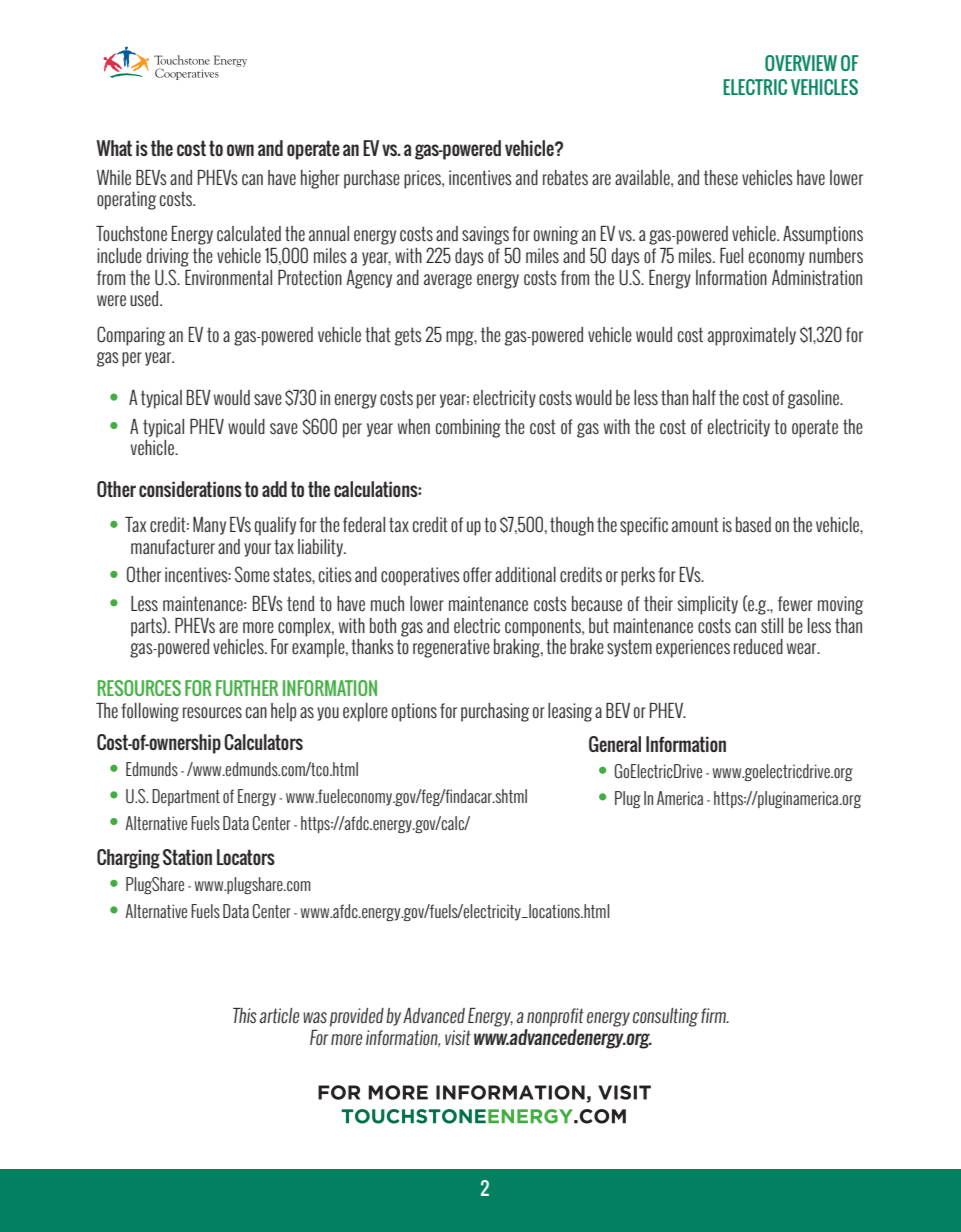 This page has width=961, height=1232. Describe the element at coordinates (187, 857) in the page. I see `Station` at that location.
